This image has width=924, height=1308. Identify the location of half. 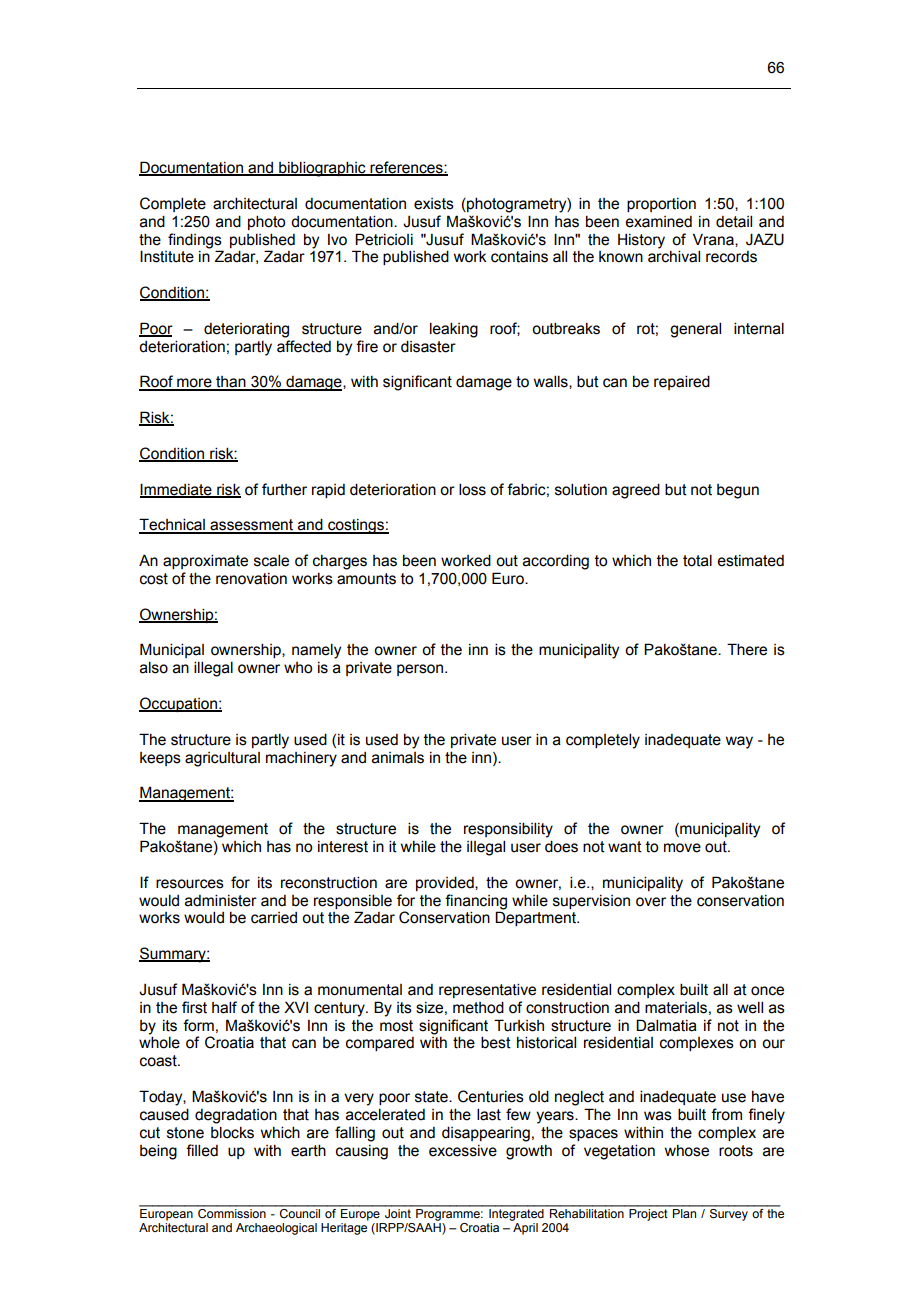
(224, 1007).
